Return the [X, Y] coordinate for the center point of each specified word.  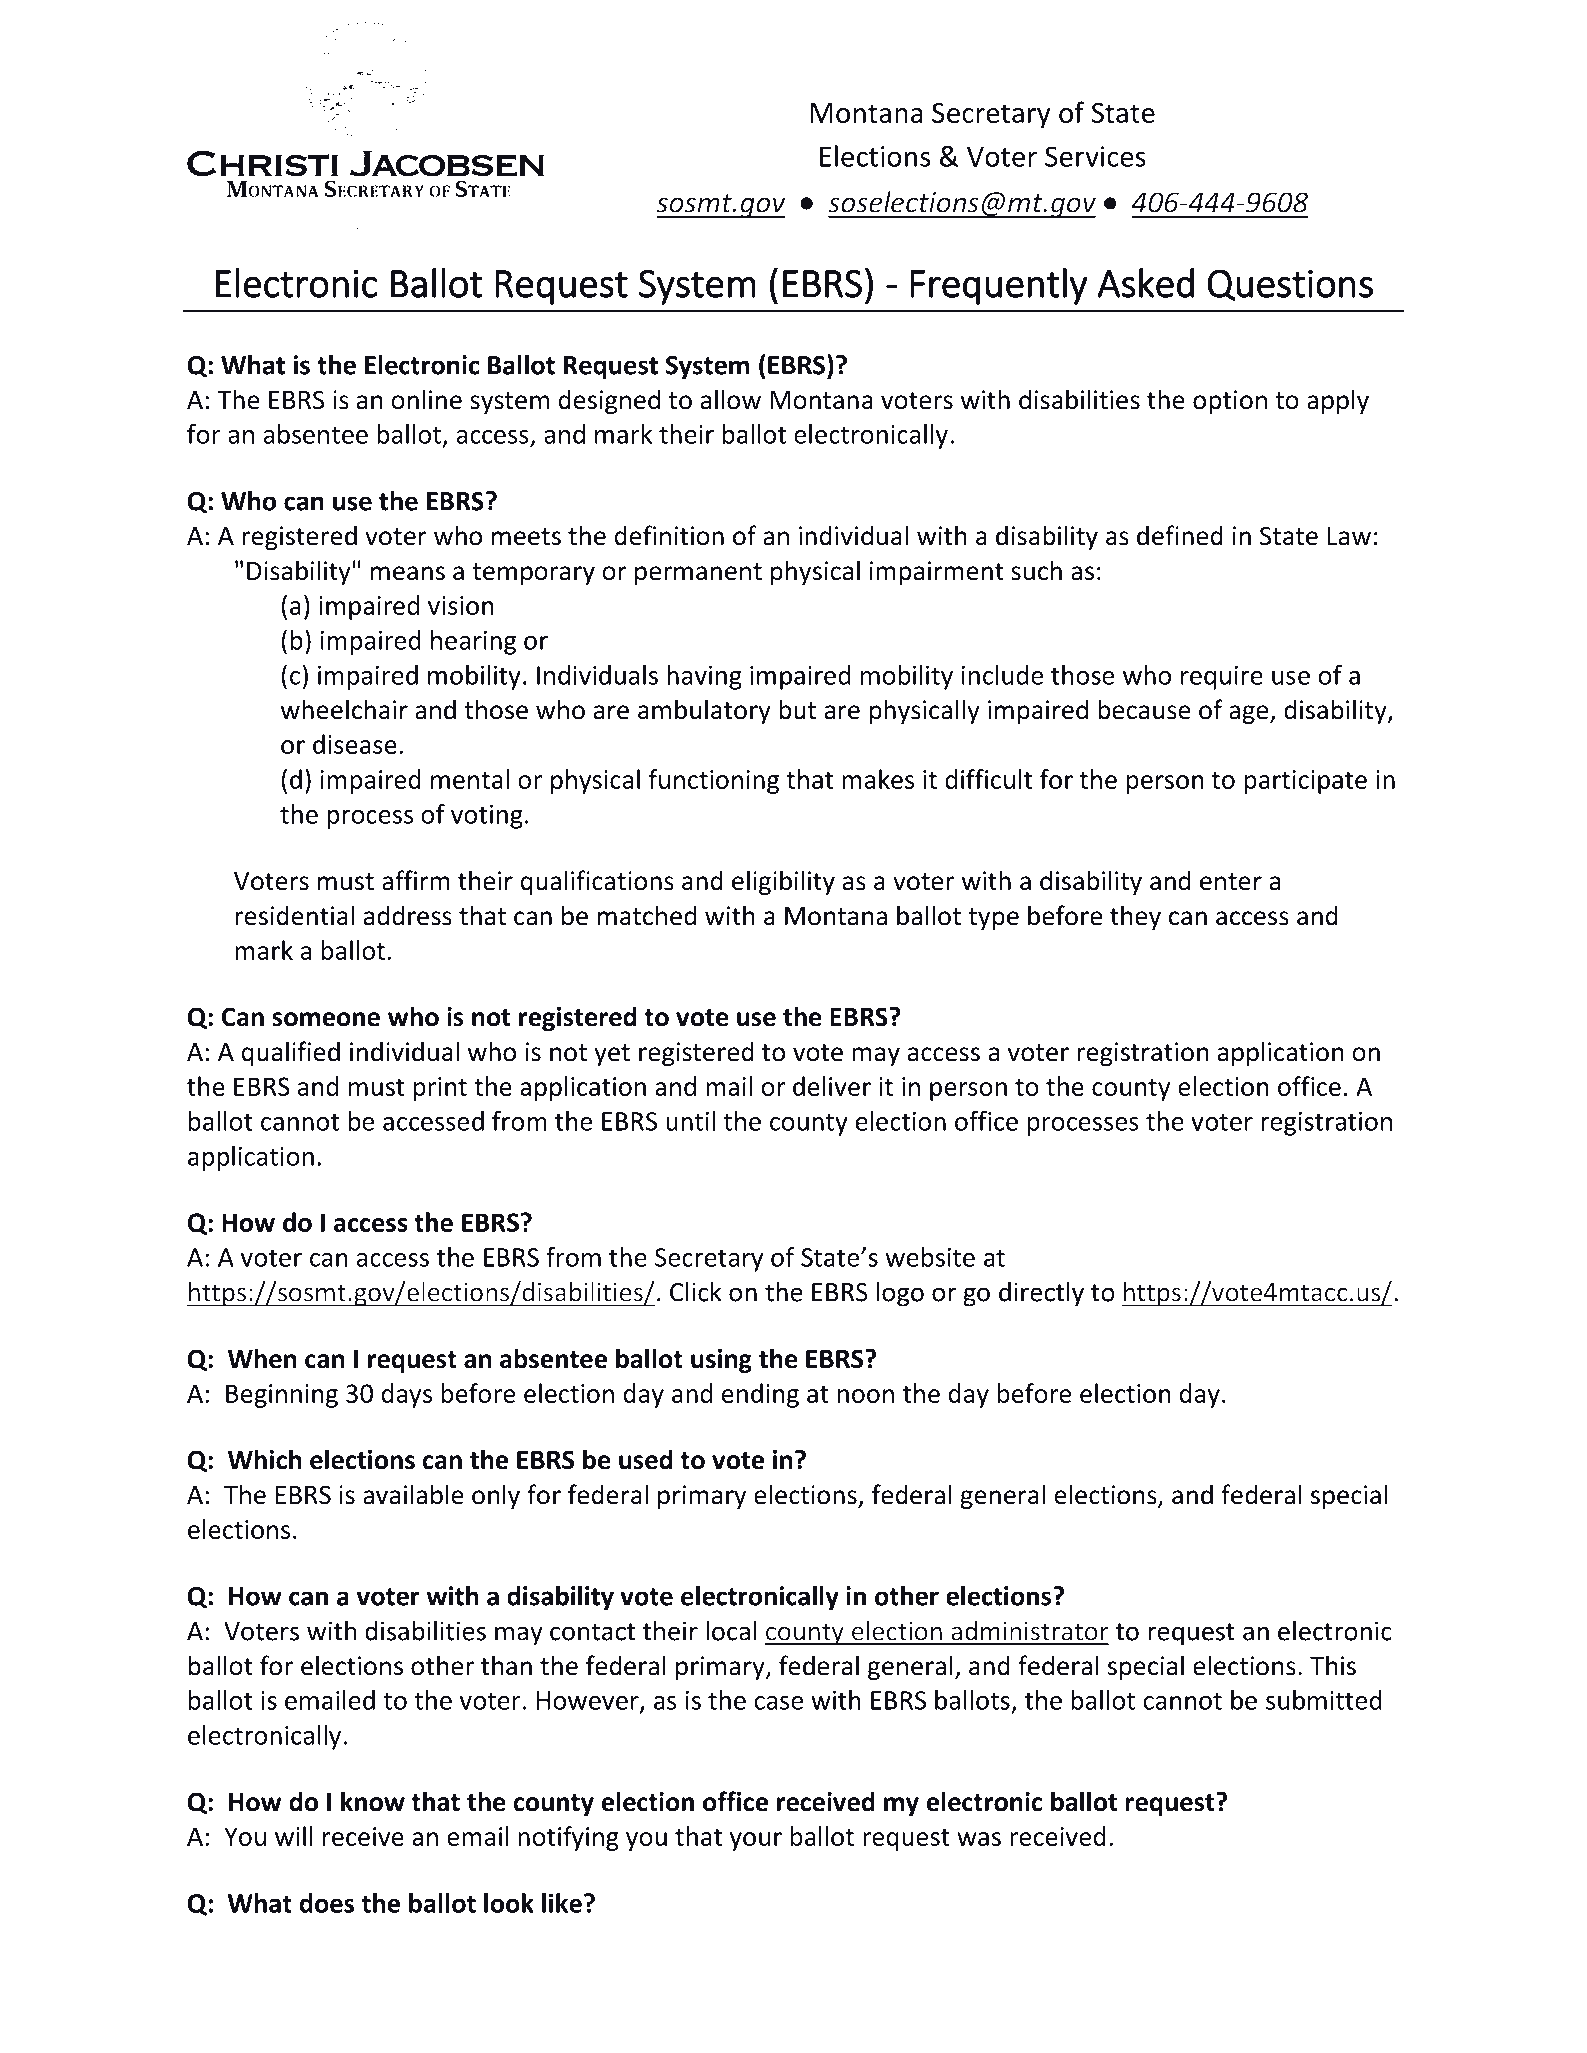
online [426, 399]
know [373, 1801]
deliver [832, 1086]
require [1222, 678]
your [756, 1841]
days [407, 1395]
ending [760, 1395]
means [408, 573]
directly [1041, 1294]
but [797, 709]
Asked [1145, 283]
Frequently [999, 286]
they [1135, 917]
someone [326, 1019]
